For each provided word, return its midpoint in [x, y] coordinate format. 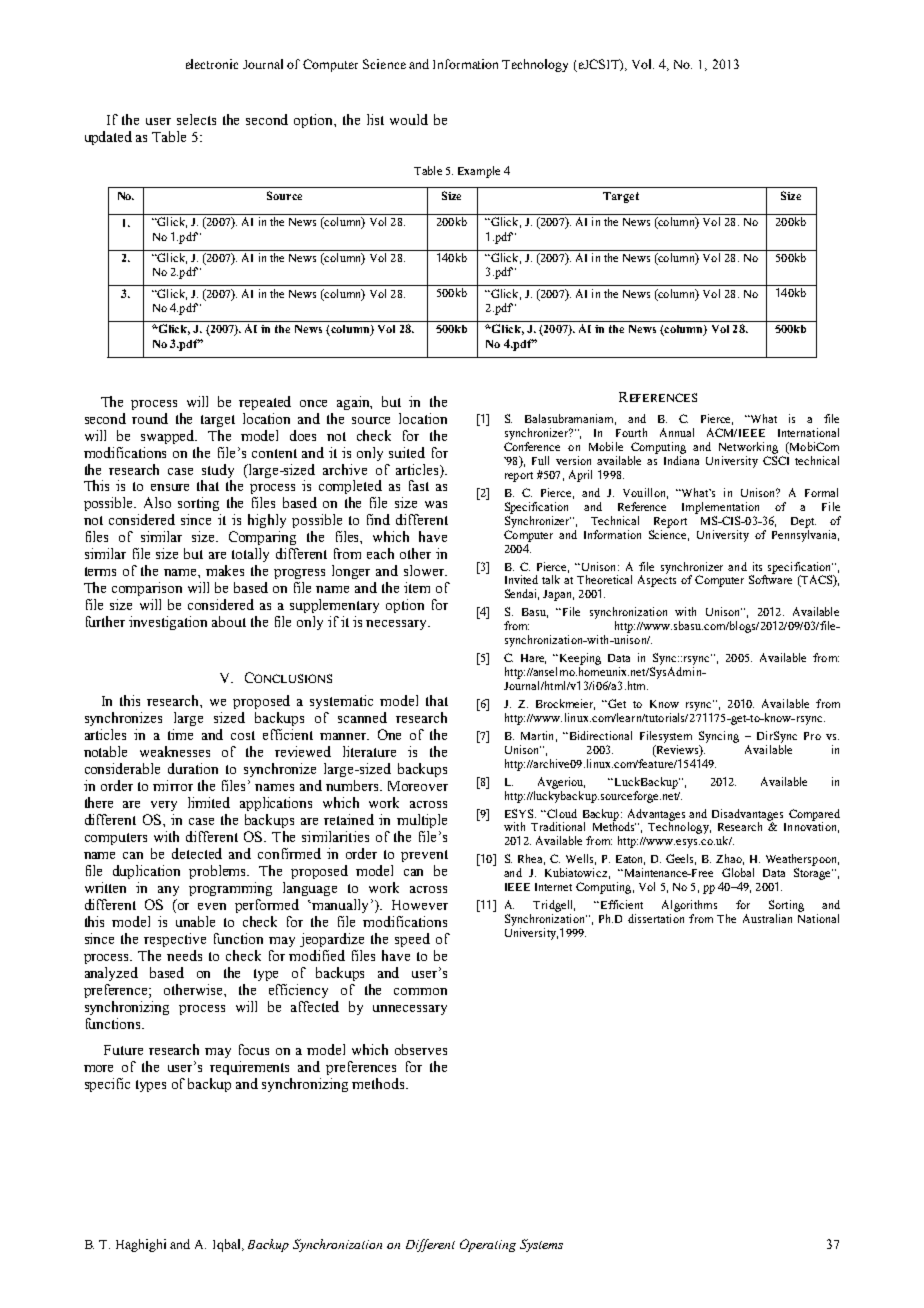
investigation [168, 623]
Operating [488, 1245]
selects [196, 119]
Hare [533, 659]
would [409, 119]
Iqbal [228, 1245]
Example [479, 172]
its [757, 566]
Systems [541, 1245]
